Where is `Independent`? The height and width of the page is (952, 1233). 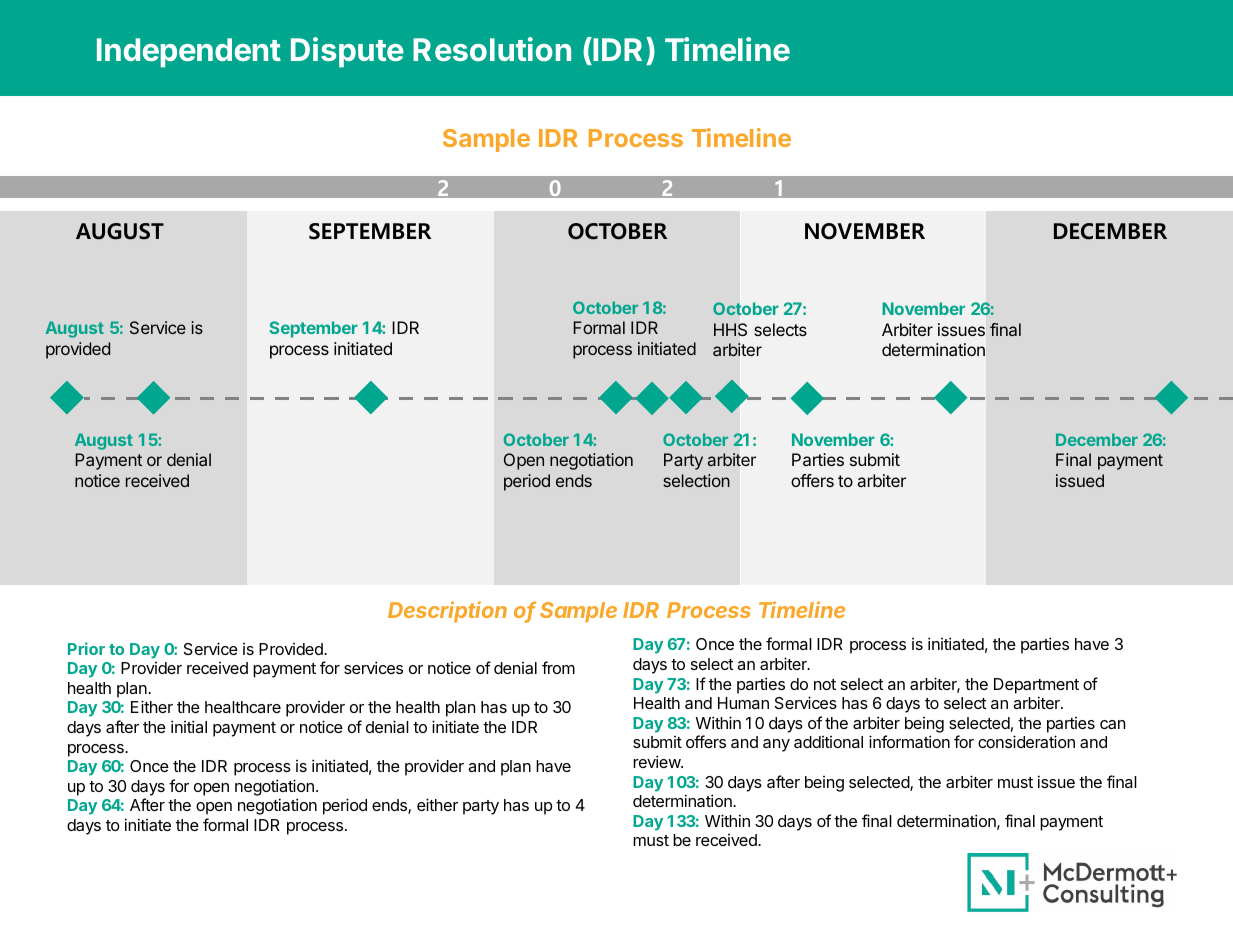 Independent is located at coordinates (189, 53).
